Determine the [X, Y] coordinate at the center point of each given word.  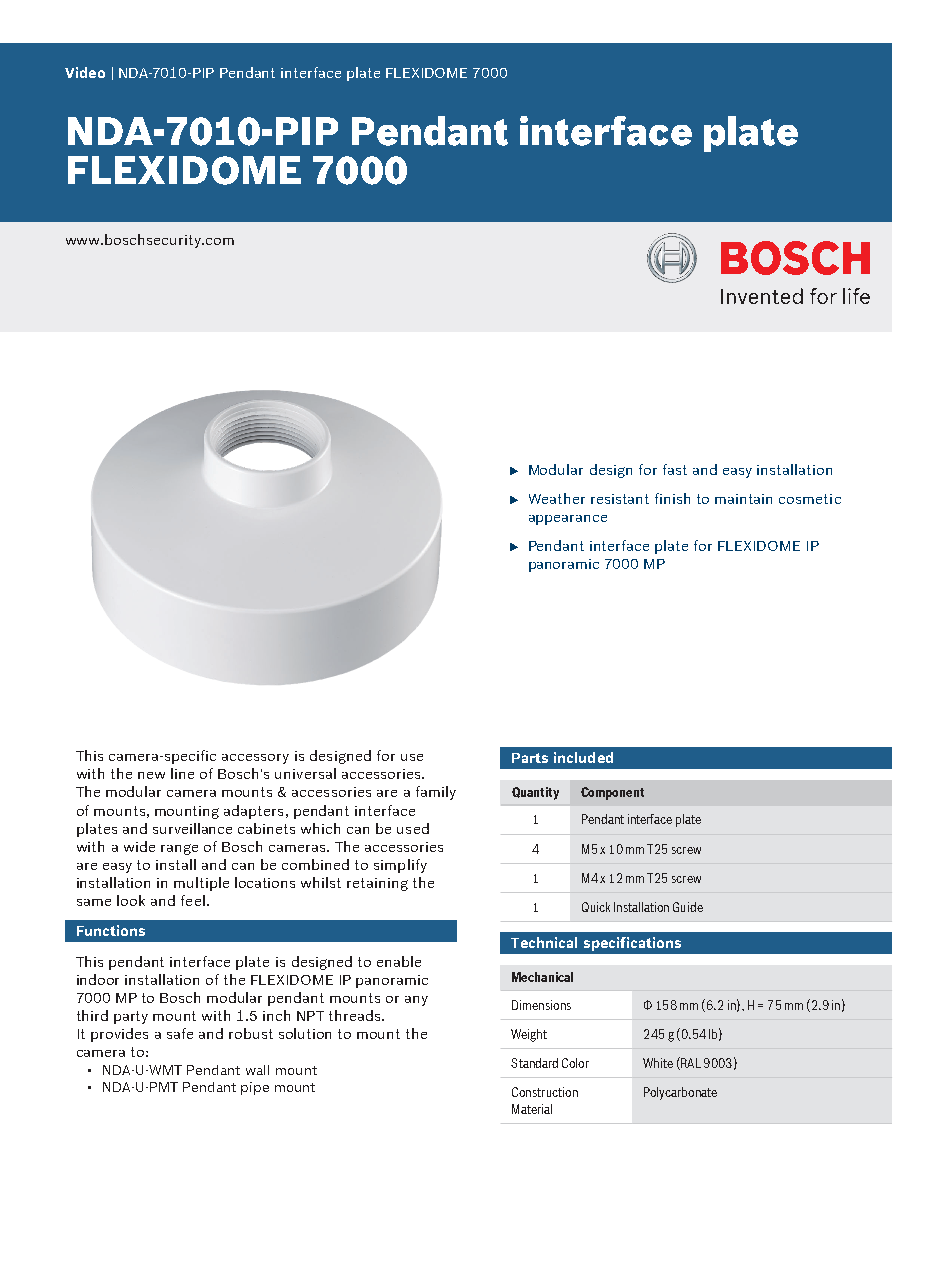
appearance [568, 520]
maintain [743, 499]
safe [180, 1033]
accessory [255, 759]
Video [85, 72]
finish [672, 498]
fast [675, 469]
